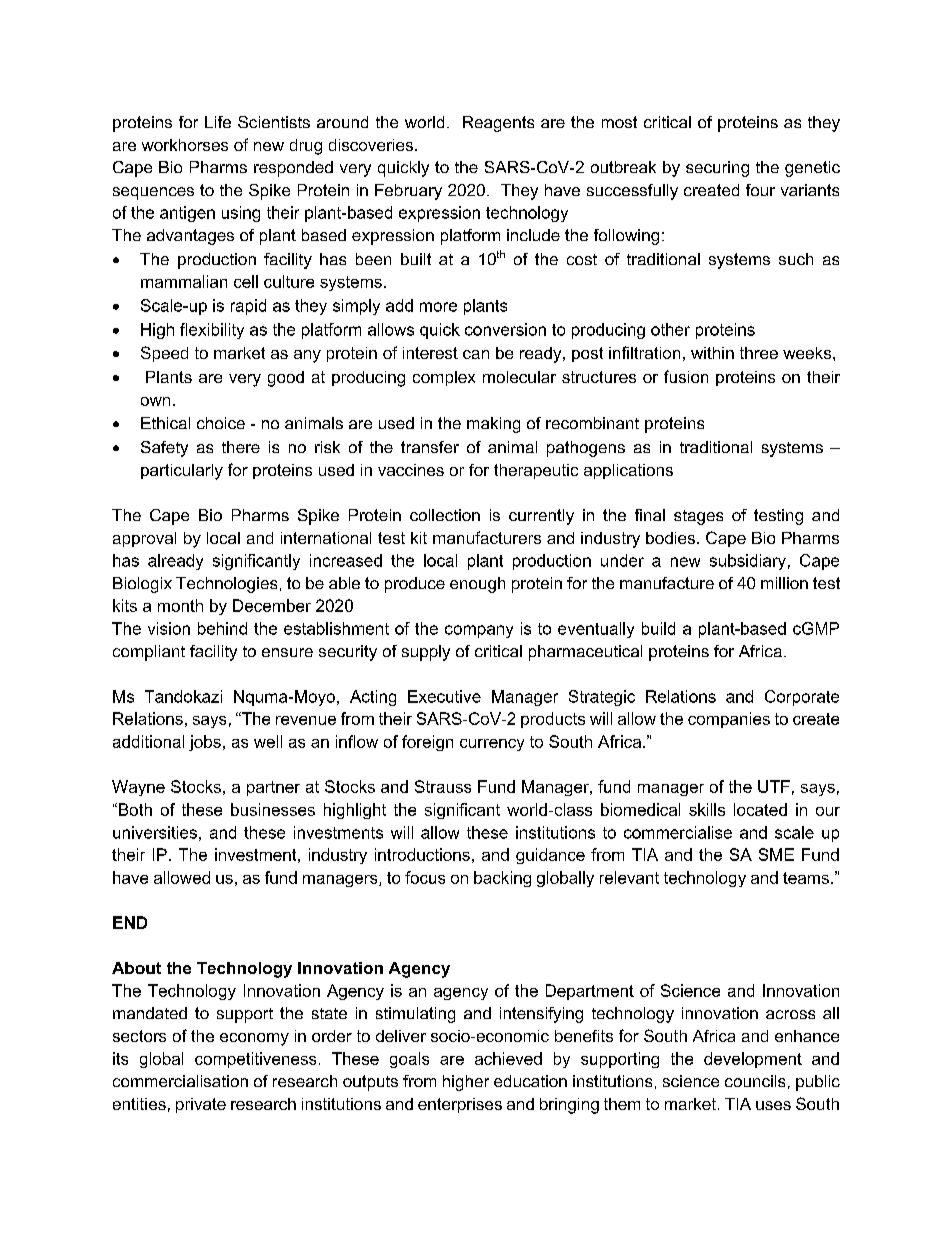 Image resolution: width=952 pixels, height=1233 pixels. What do you see at coordinates (180, 1081) in the document?
I see `commercialisation` at bounding box center [180, 1081].
